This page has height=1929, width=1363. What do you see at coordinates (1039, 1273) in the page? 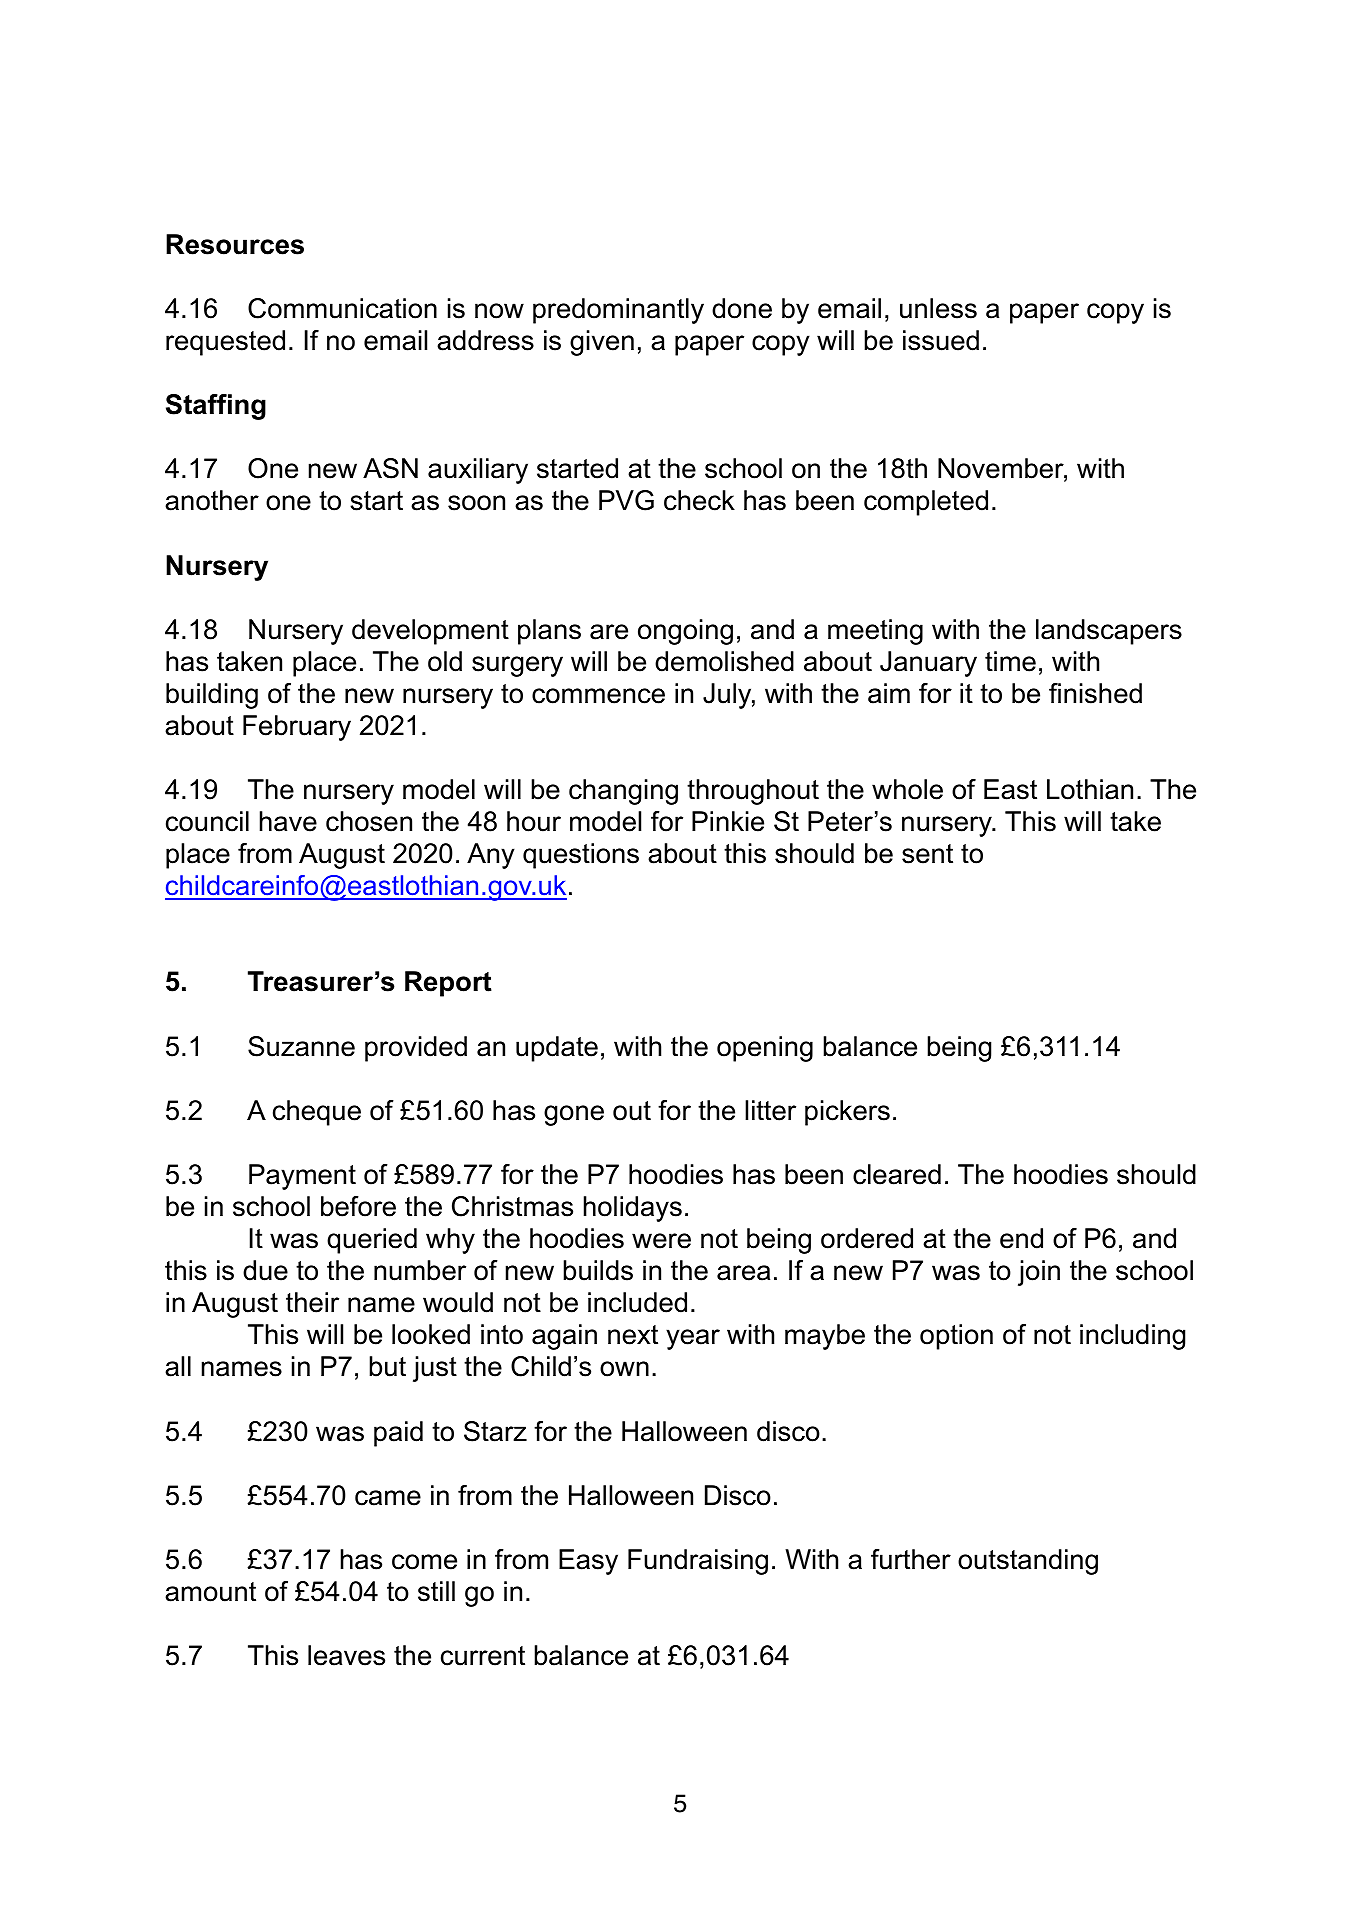
I see `join` at bounding box center [1039, 1273].
